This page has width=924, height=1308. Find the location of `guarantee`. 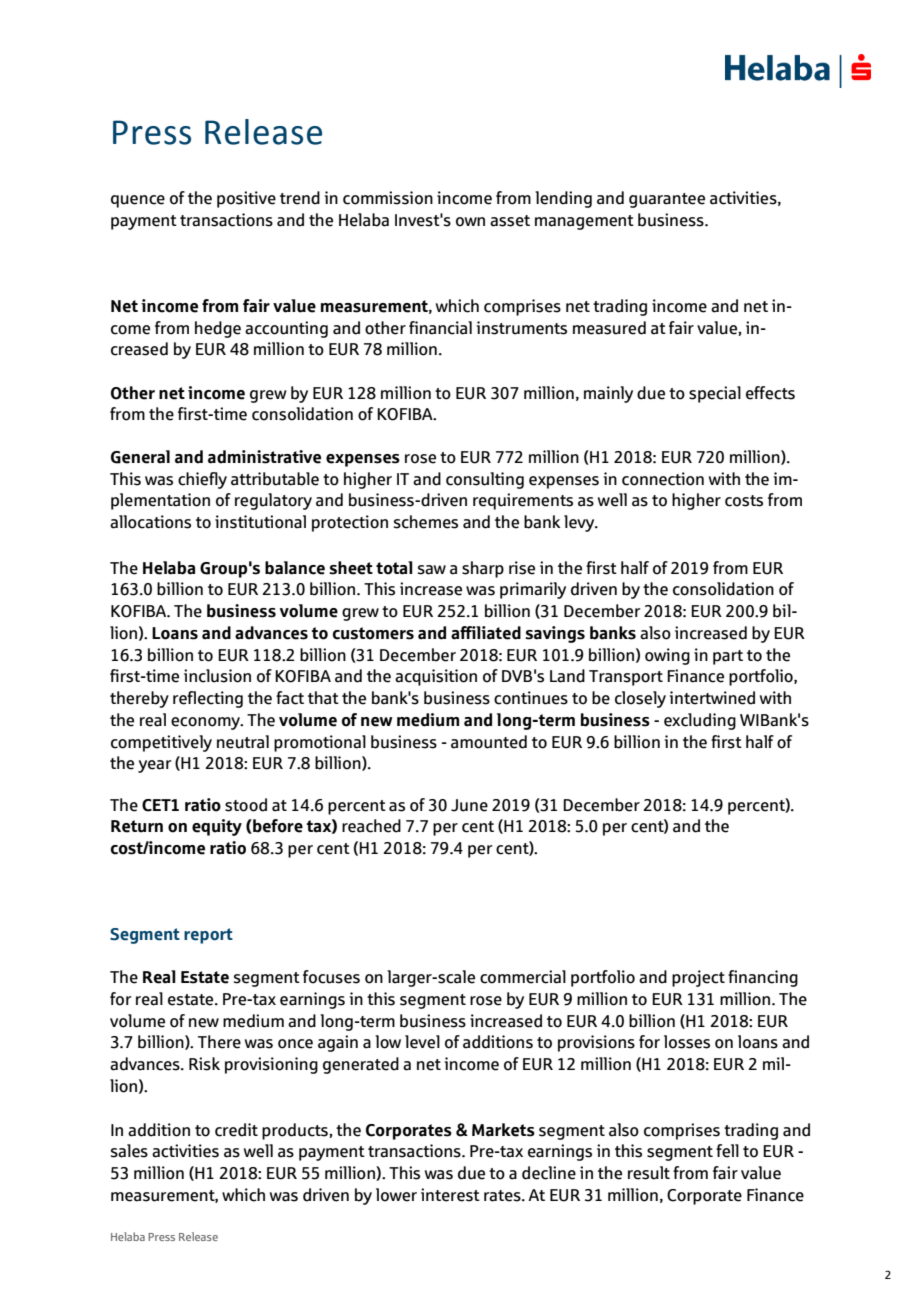

guarantee is located at coordinates (667, 200).
